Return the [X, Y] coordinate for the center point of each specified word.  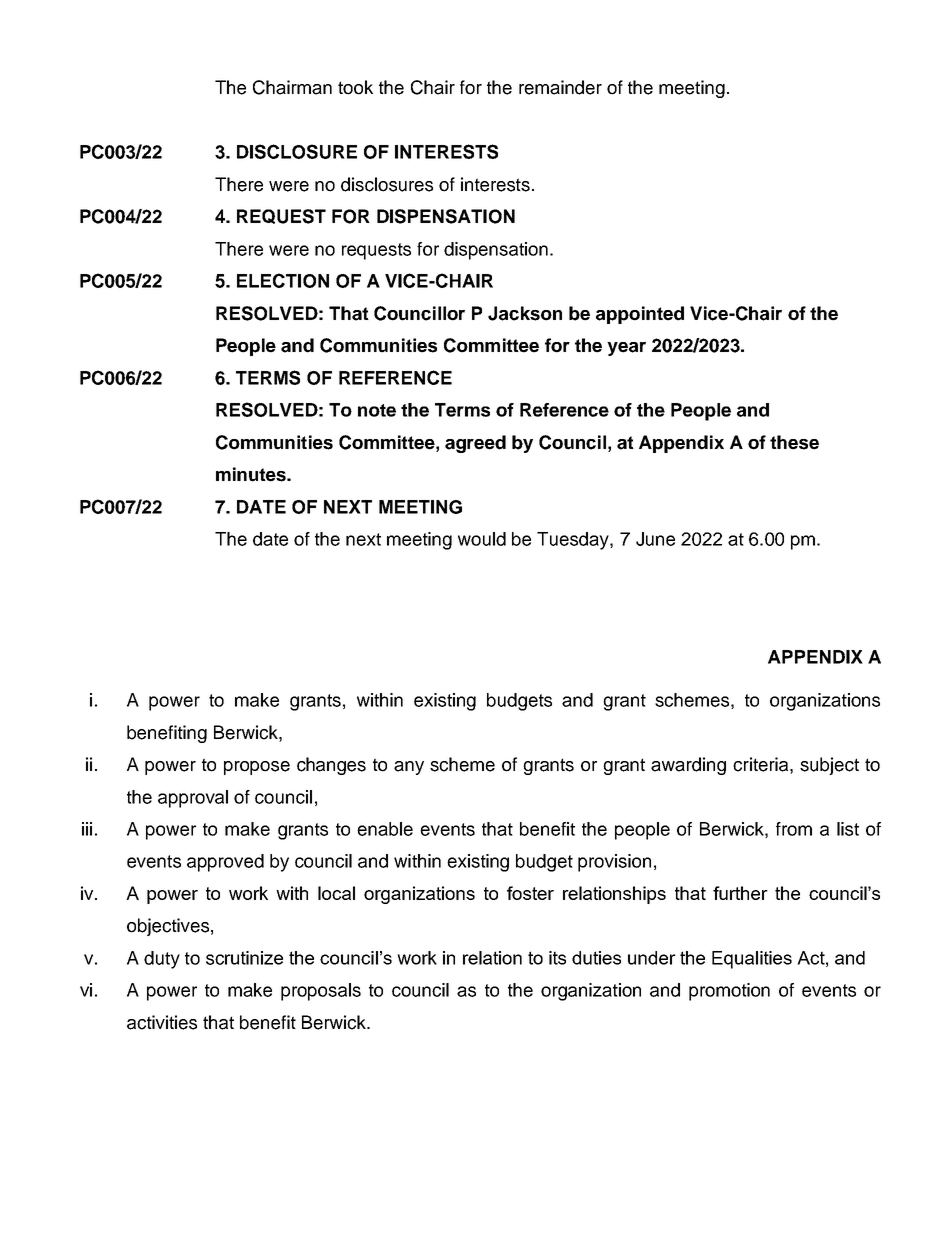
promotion [729, 992]
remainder [560, 87]
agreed [475, 444]
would [482, 539]
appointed [640, 315]
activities [162, 1022]
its [557, 958]
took [355, 87]
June [655, 539]
